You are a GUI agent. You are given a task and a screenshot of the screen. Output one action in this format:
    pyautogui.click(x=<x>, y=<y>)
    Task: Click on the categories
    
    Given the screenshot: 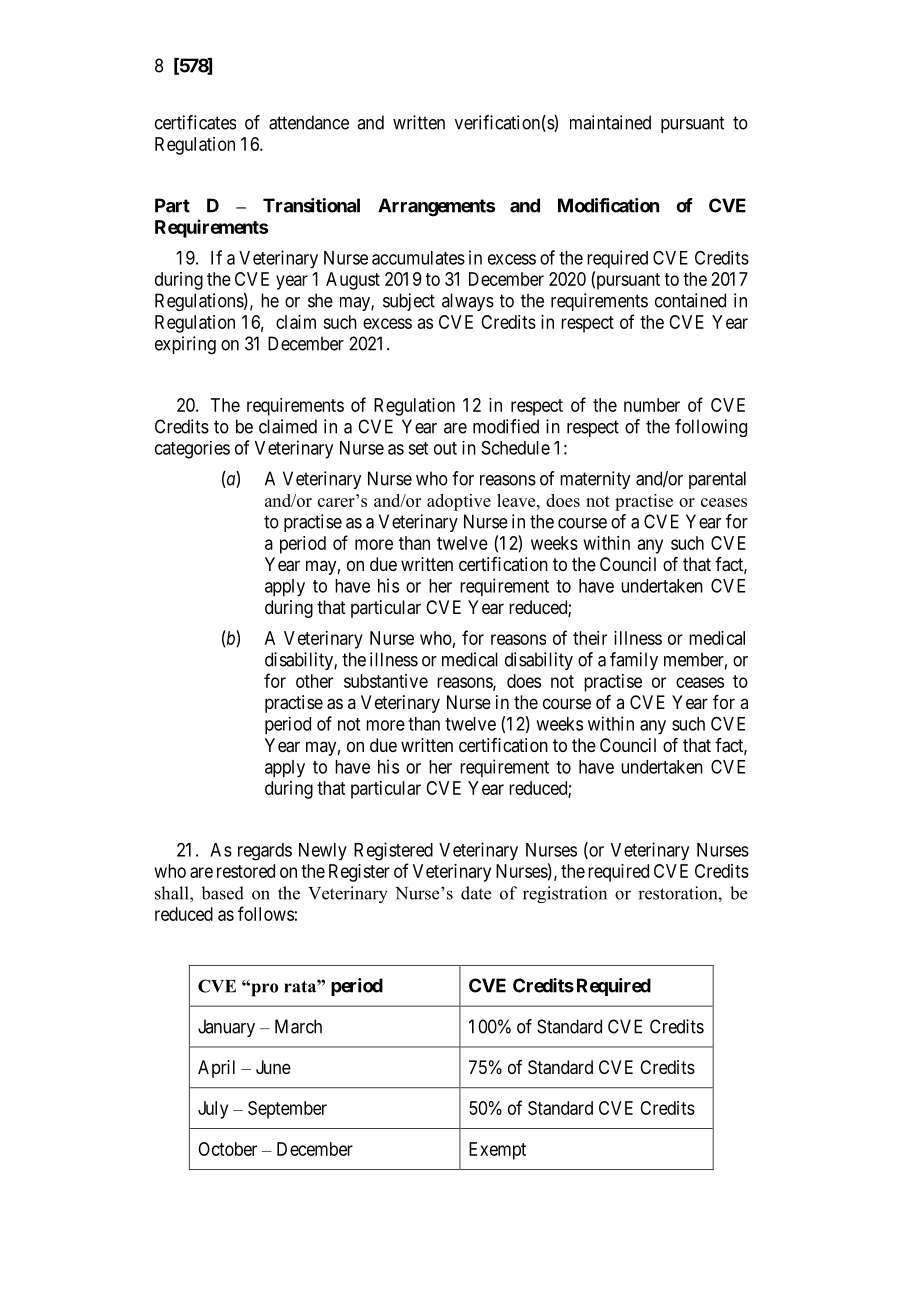 What is the action you would take?
    pyautogui.click(x=192, y=450)
